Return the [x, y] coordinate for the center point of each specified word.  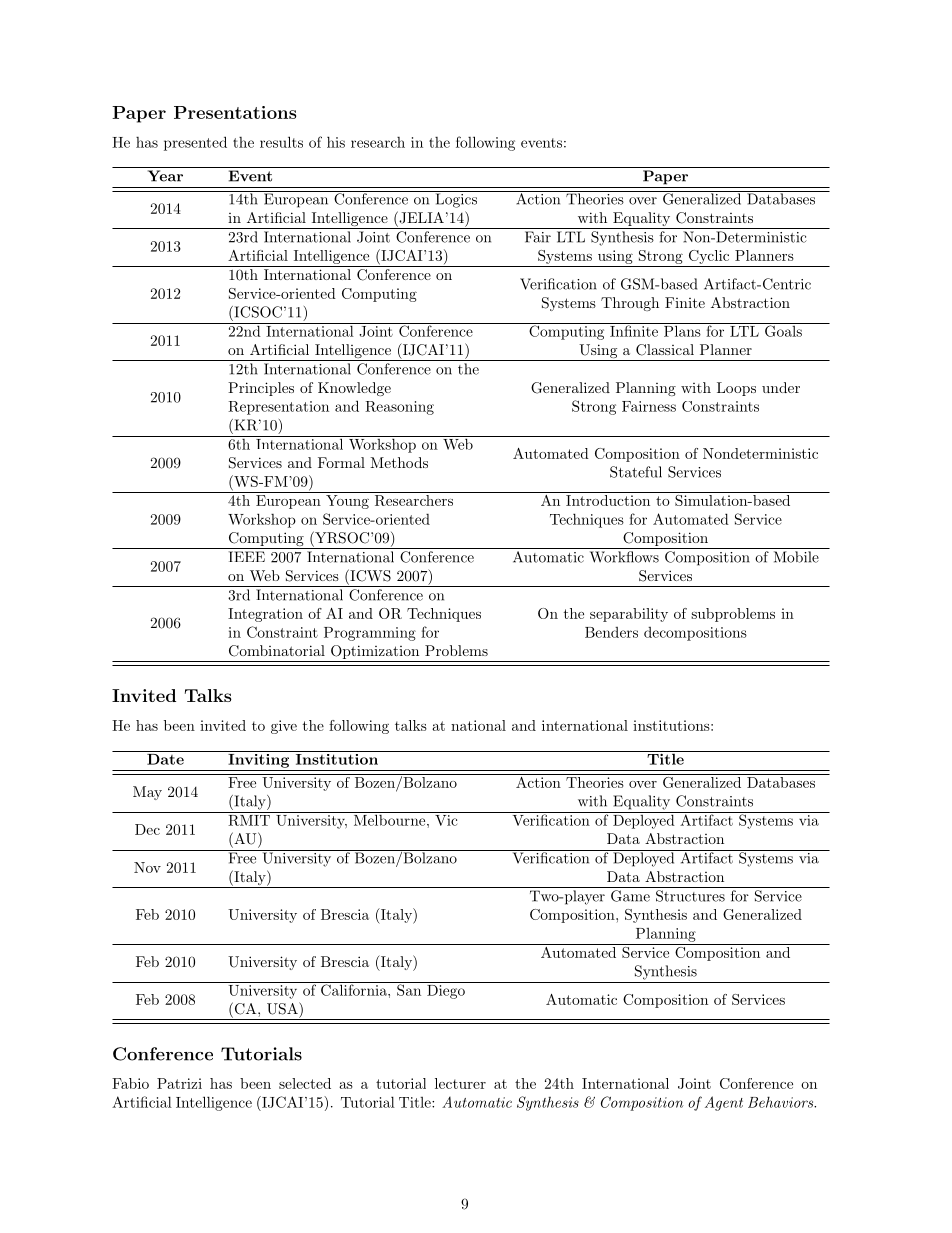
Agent [724, 1103]
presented [195, 143]
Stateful [636, 472]
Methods [399, 462]
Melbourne [389, 819]
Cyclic [709, 257]
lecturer [460, 1083]
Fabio [130, 1083]
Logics [456, 199]
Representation [278, 408]
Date [165, 758]
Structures [690, 896]
